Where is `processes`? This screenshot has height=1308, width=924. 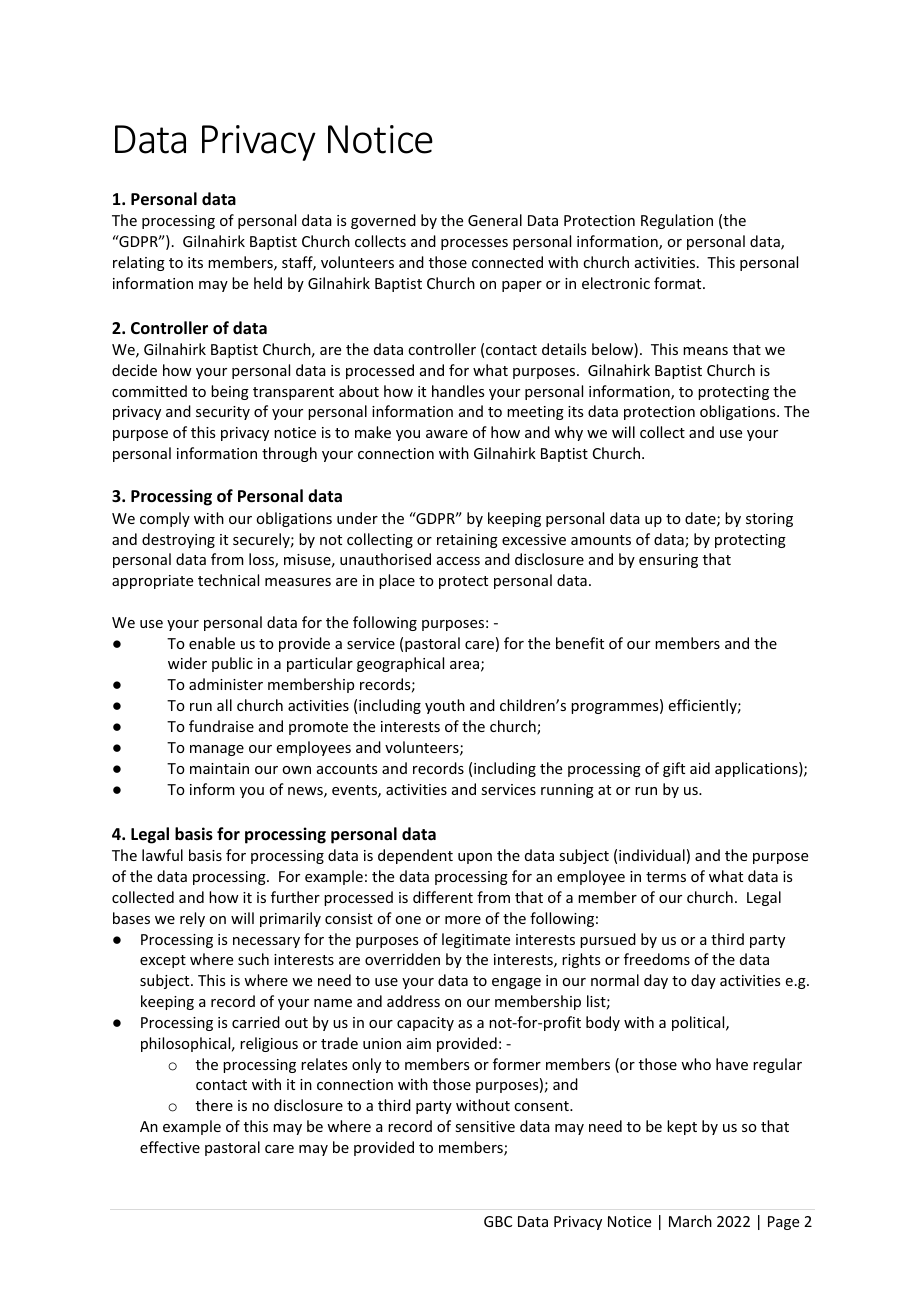
processes is located at coordinates (474, 244).
